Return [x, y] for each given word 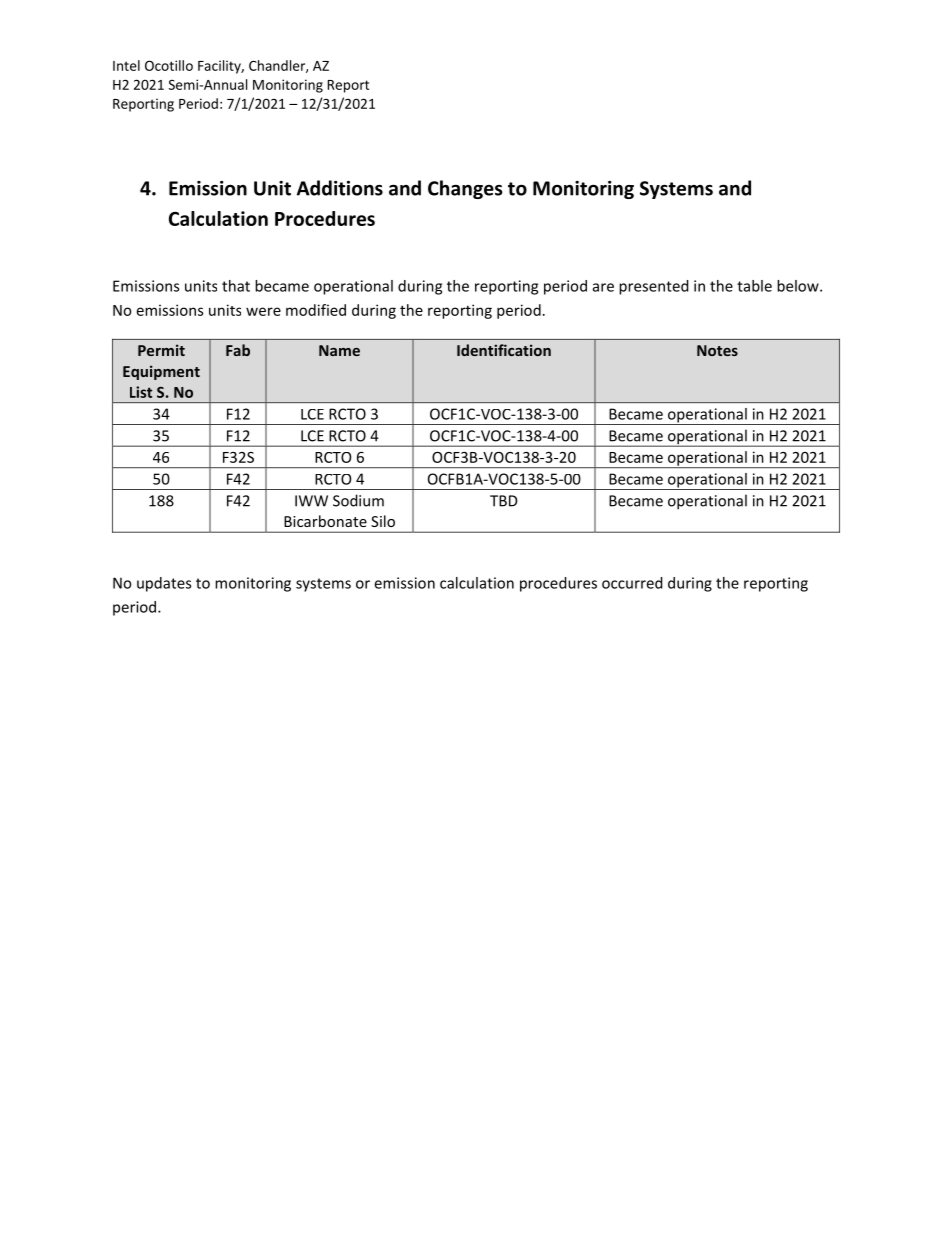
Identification [504, 350]
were [263, 311]
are [603, 287]
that [236, 286]
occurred [632, 583]
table [754, 286]
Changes [465, 189]
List [141, 392]
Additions [340, 188]
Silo [383, 521]
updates [164, 584]
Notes [717, 350]
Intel [126, 65]
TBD [504, 501]
